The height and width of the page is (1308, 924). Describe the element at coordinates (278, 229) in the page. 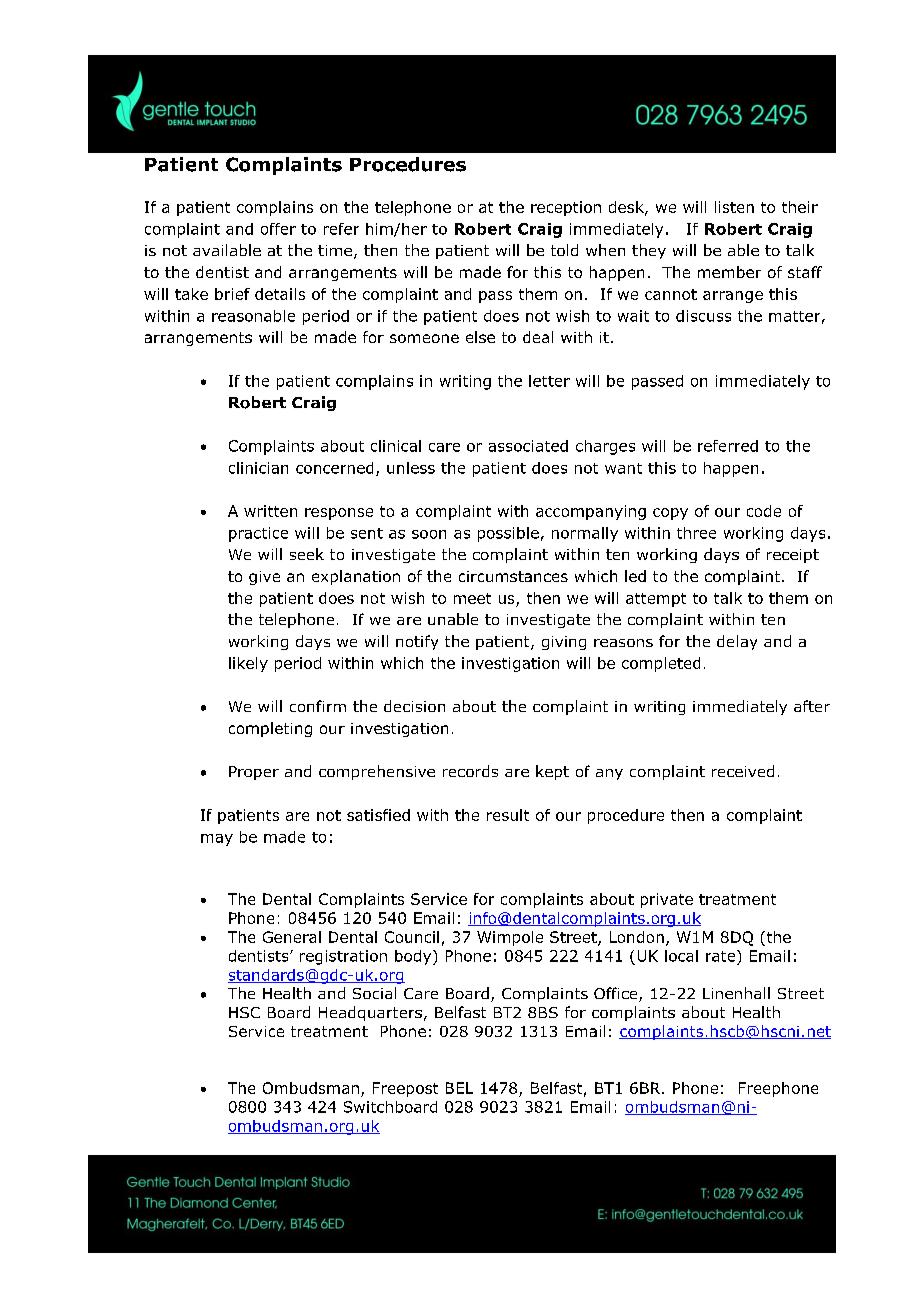

I see `offer` at that location.
